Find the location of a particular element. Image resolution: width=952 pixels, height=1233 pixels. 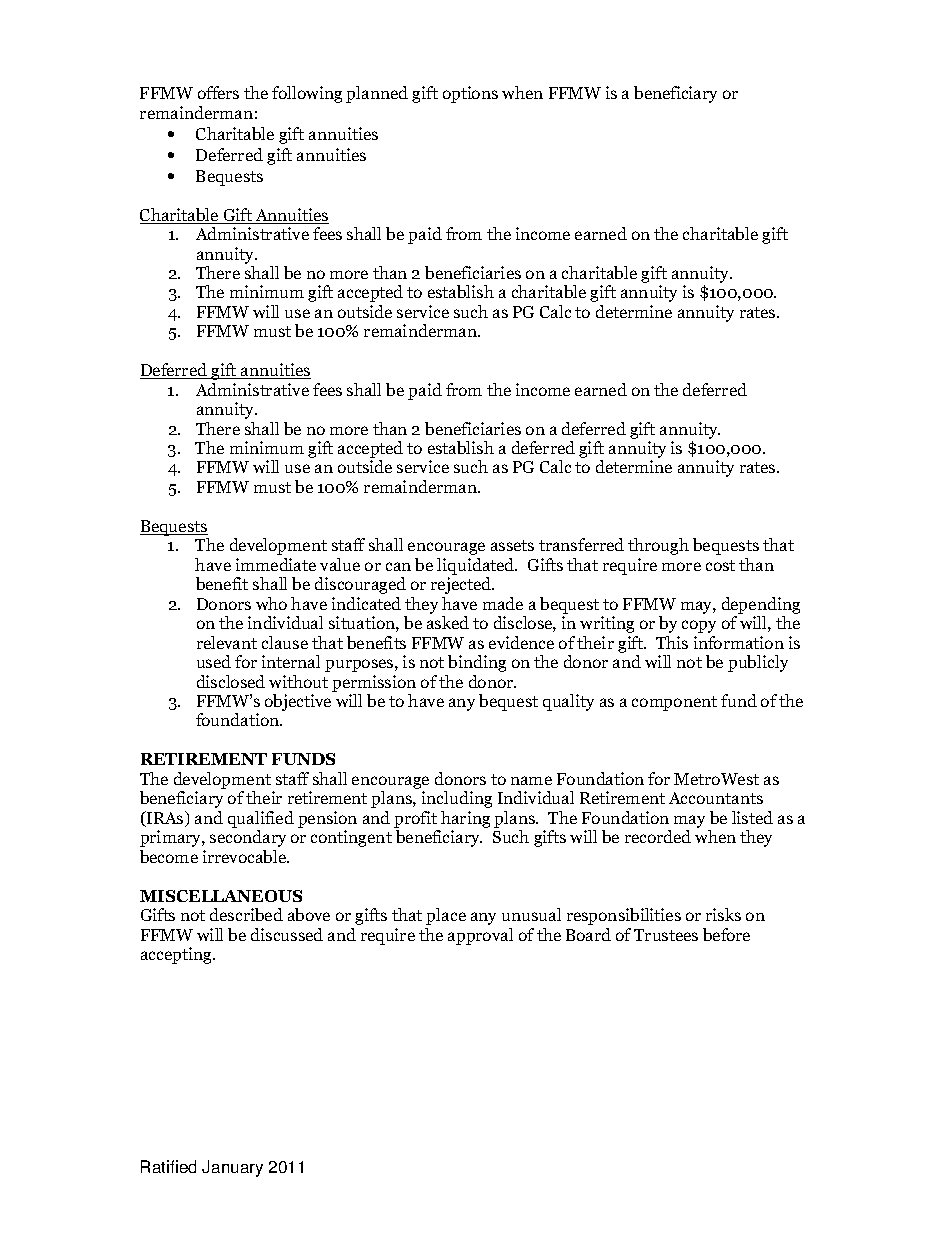

asked is located at coordinates (448, 622).
